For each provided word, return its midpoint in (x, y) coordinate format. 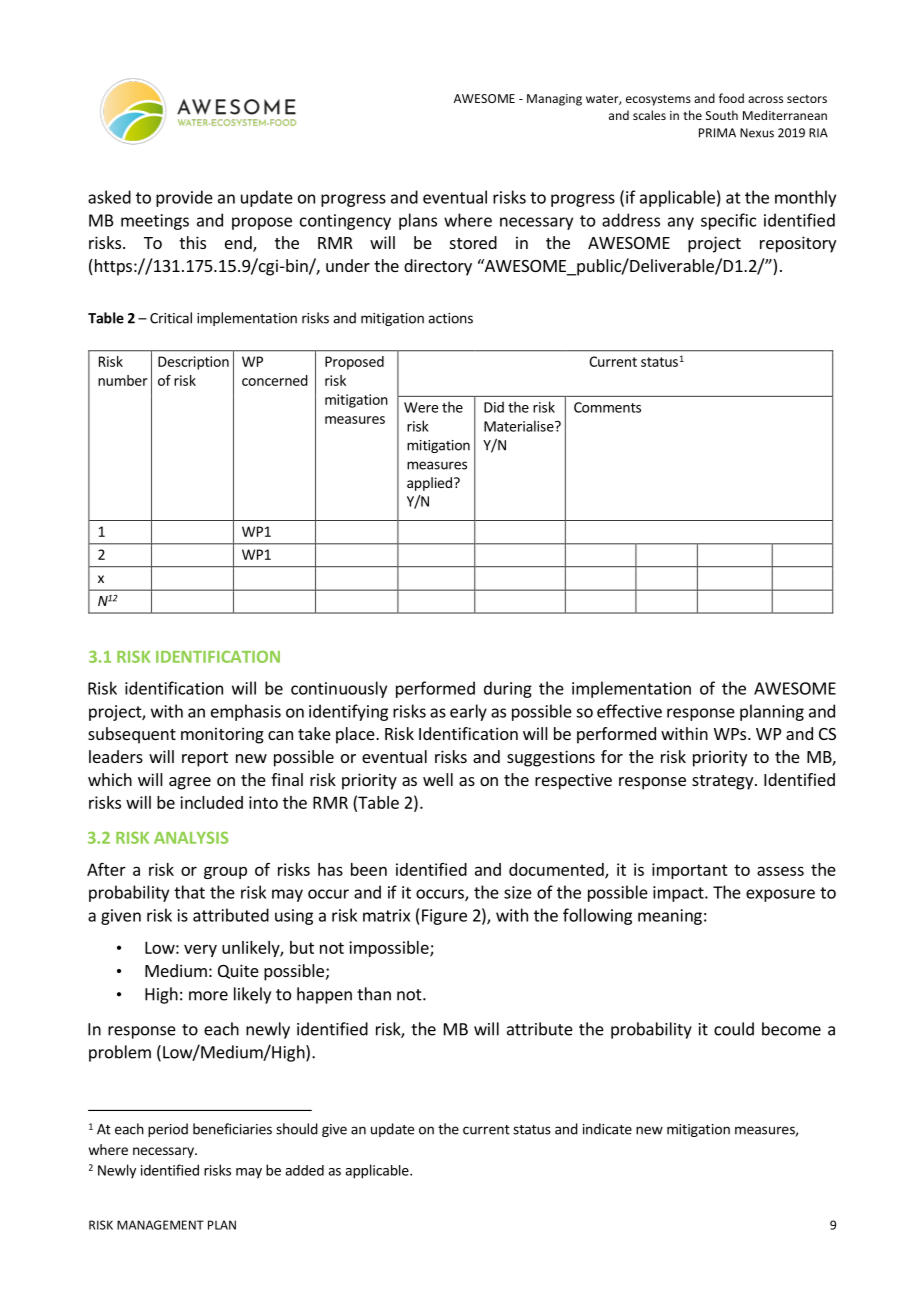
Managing (554, 100)
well (438, 779)
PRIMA (717, 133)
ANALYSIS (191, 838)
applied (429, 484)
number (122, 380)
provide (184, 198)
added (304, 1170)
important (690, 871)
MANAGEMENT (160, 1225)
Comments (607, 407)
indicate (607, 1129)
